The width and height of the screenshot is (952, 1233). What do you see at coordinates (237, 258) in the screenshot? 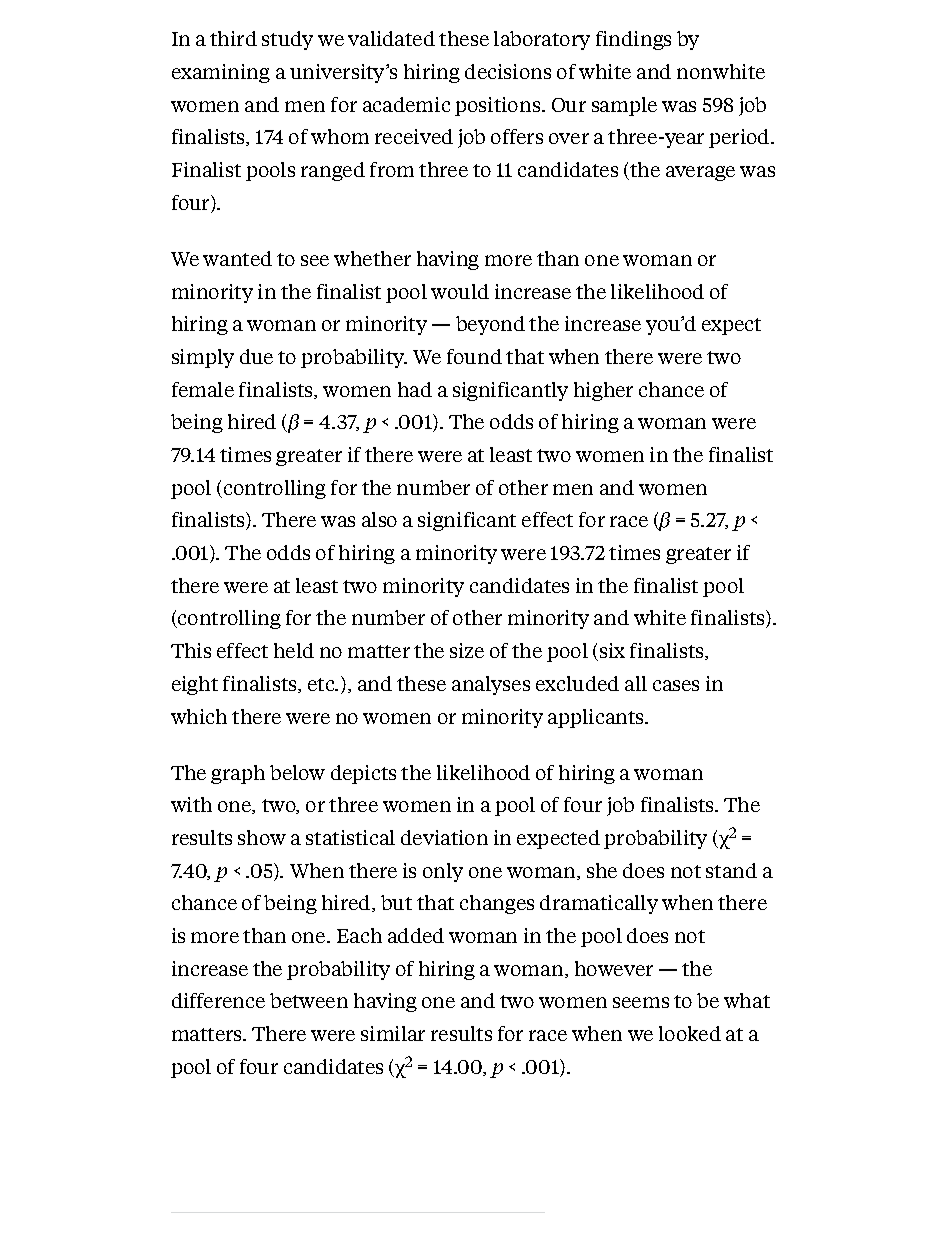
I see `wanted` at bounding box center [237, 258].
